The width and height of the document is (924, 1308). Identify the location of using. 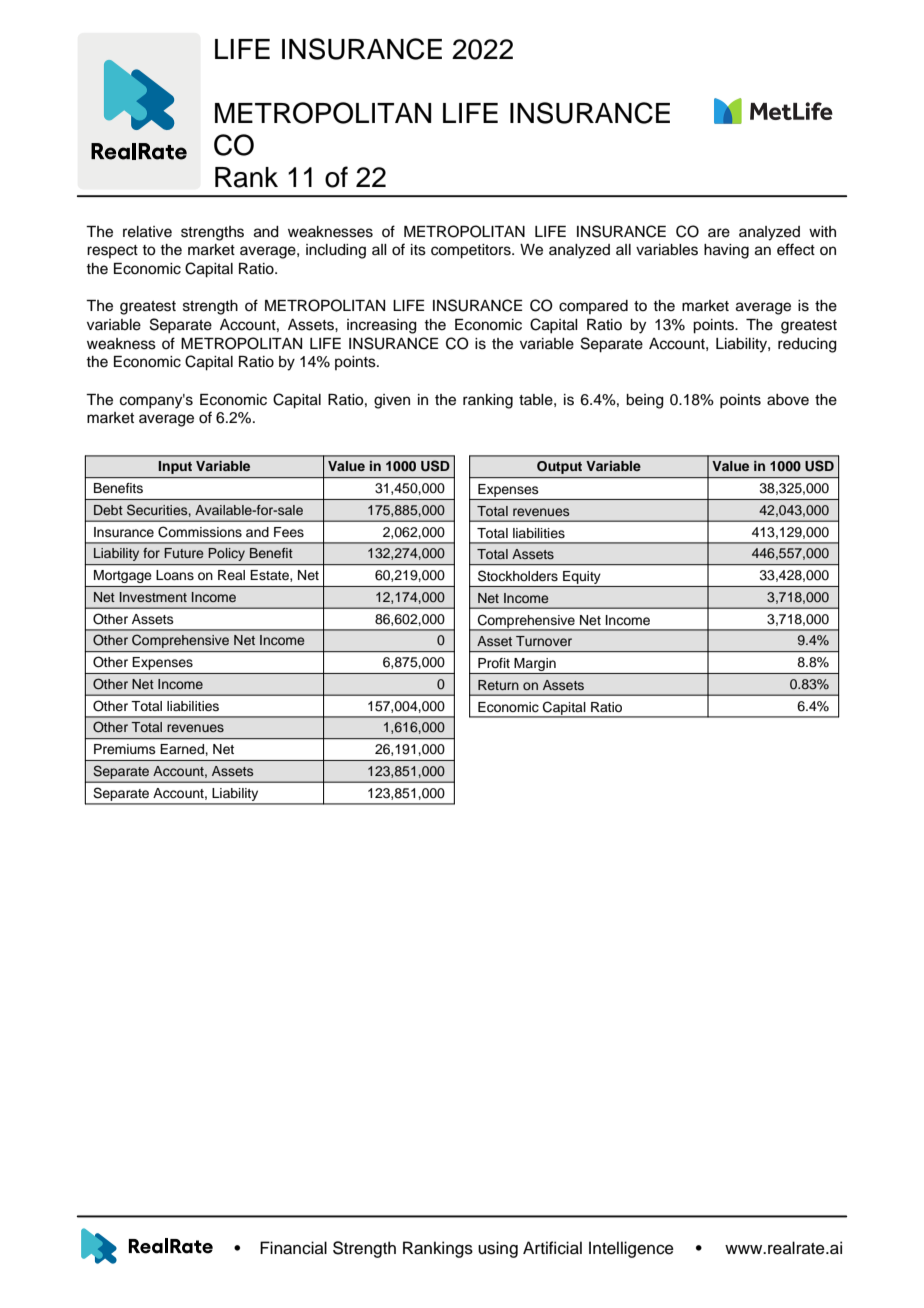
(498, 1249).
